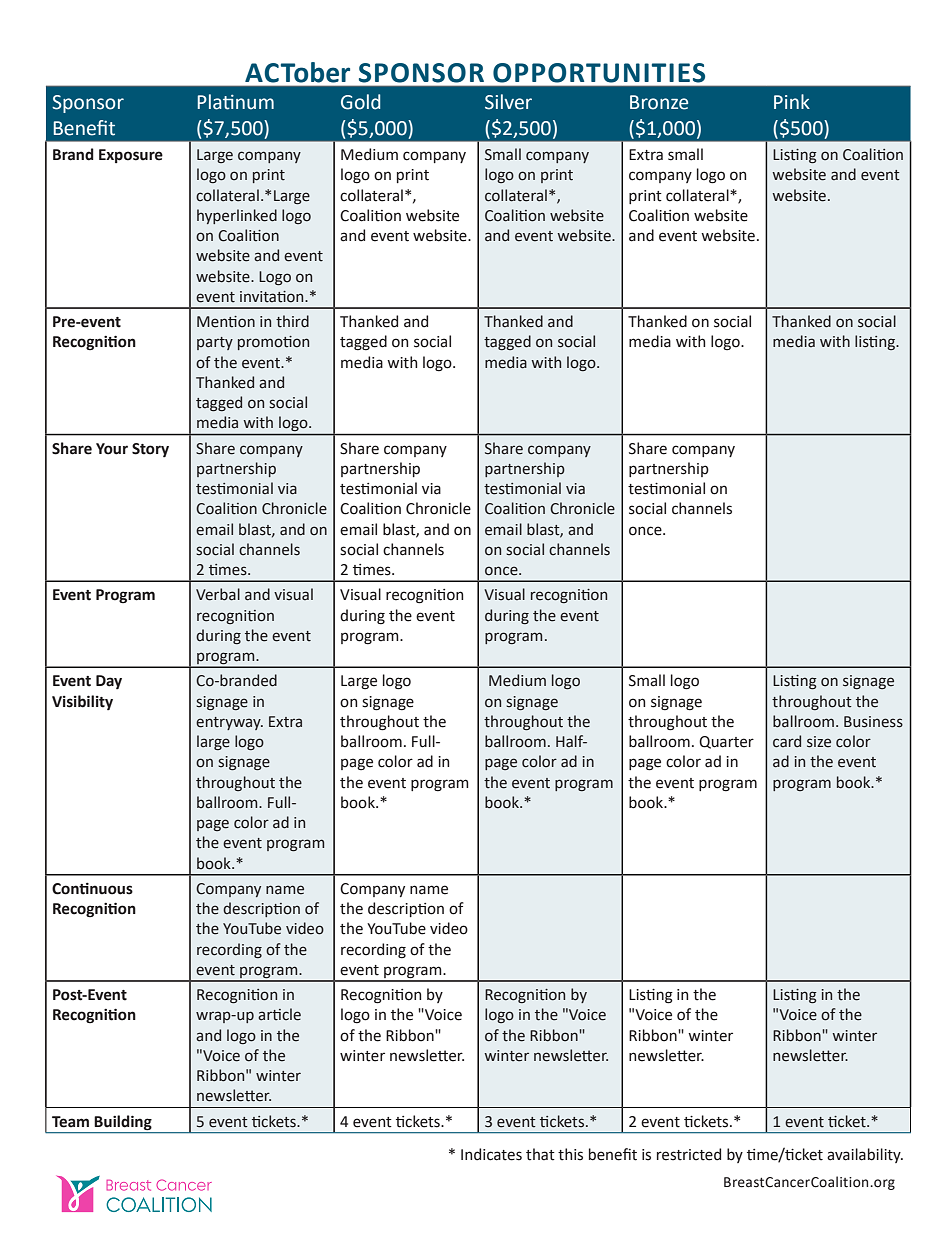  Describe the element at coordinates (150, 450) in the image. I see `Story` at that location.
